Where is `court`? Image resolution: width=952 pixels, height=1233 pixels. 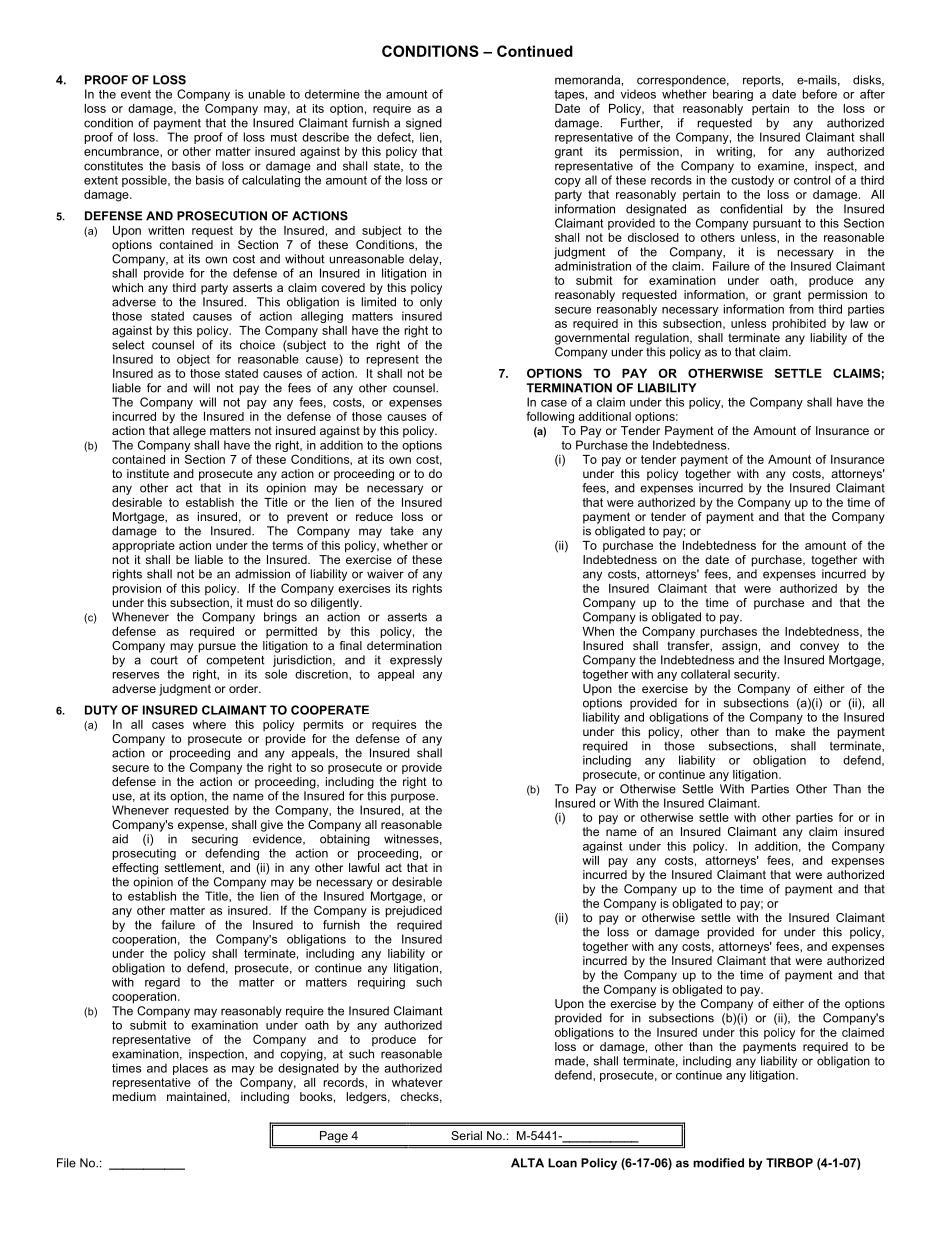
court is located at coordinates (164, 660).
